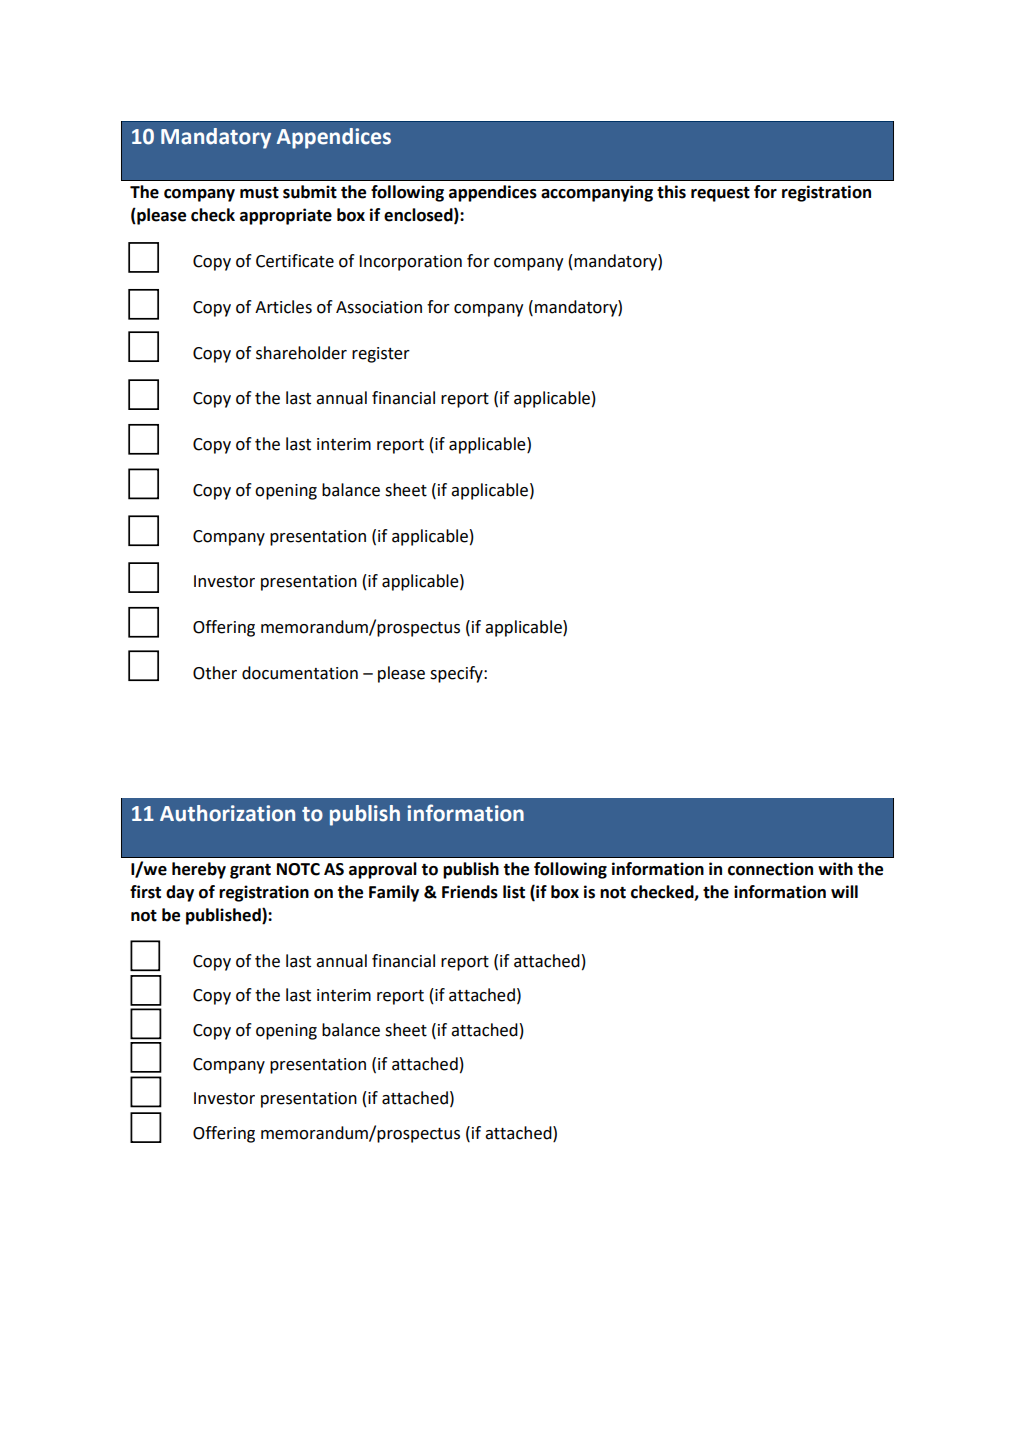  I want to click on Authorization, so click(227, 813).
